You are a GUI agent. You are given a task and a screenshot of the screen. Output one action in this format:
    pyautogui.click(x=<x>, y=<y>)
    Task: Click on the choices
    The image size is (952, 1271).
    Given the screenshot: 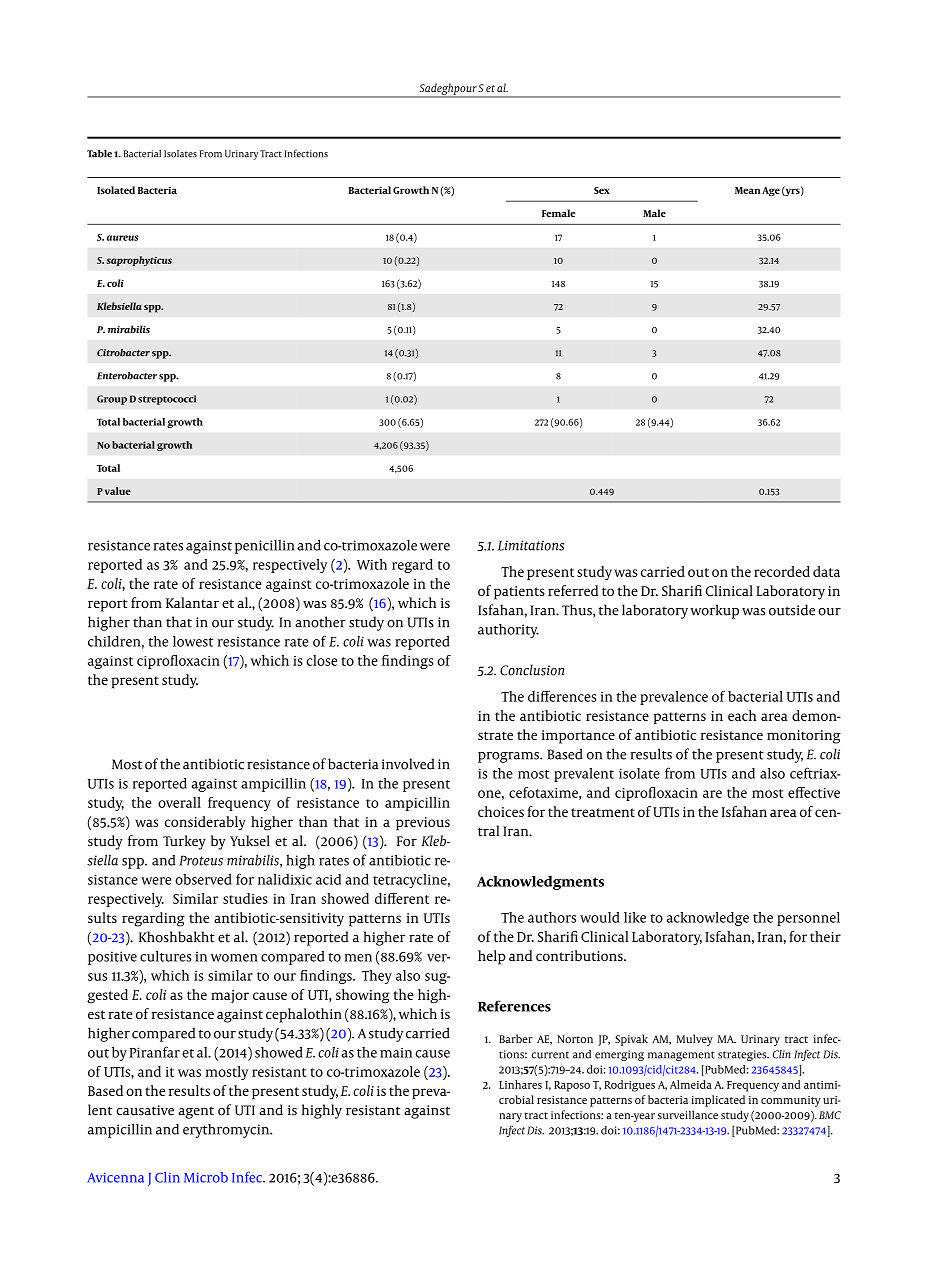 What is the action you would take?
    pyautogui.click(x=501, y=811)
